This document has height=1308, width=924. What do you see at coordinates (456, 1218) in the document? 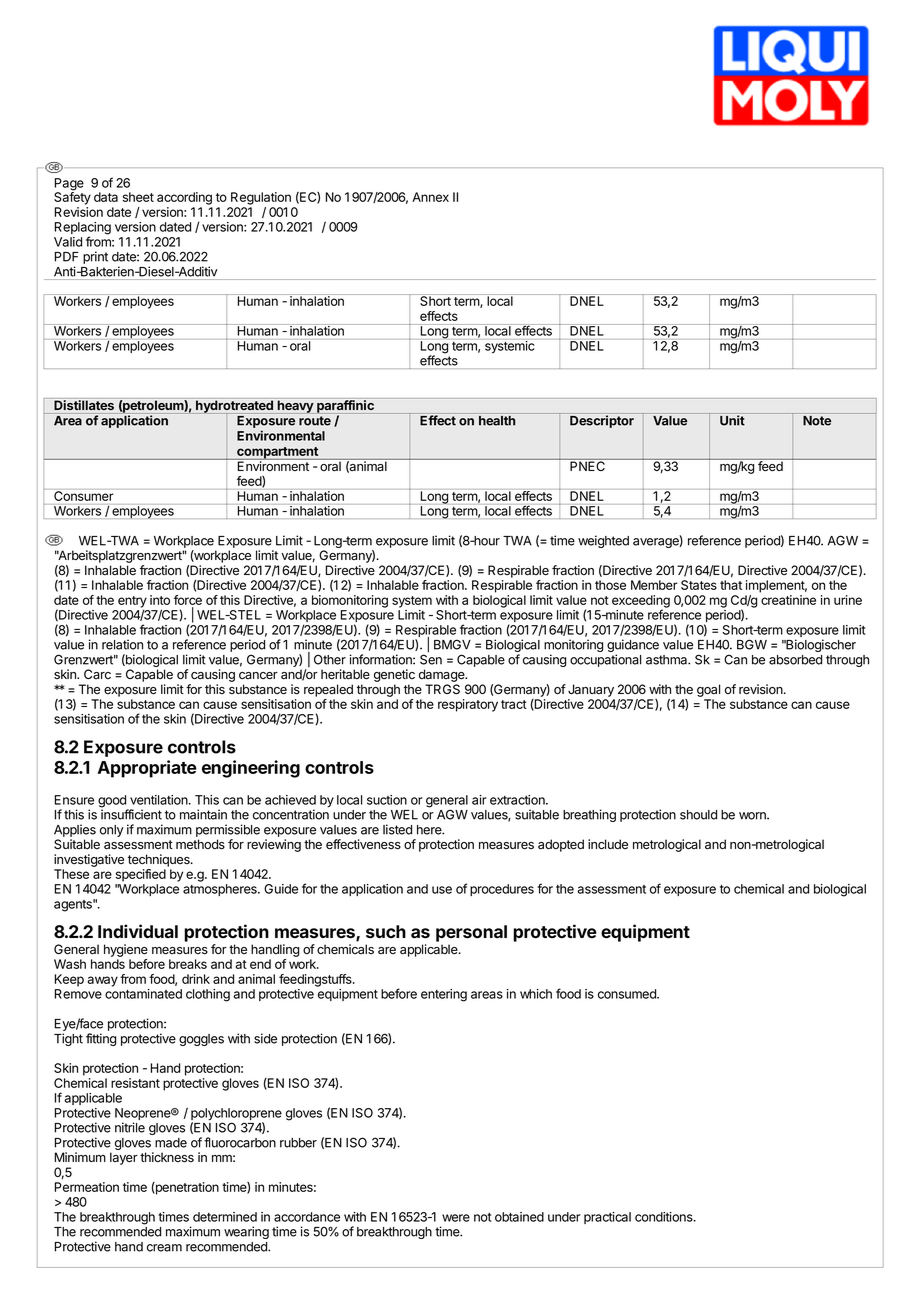
I see `were` at bounding box center [456, 1218].
